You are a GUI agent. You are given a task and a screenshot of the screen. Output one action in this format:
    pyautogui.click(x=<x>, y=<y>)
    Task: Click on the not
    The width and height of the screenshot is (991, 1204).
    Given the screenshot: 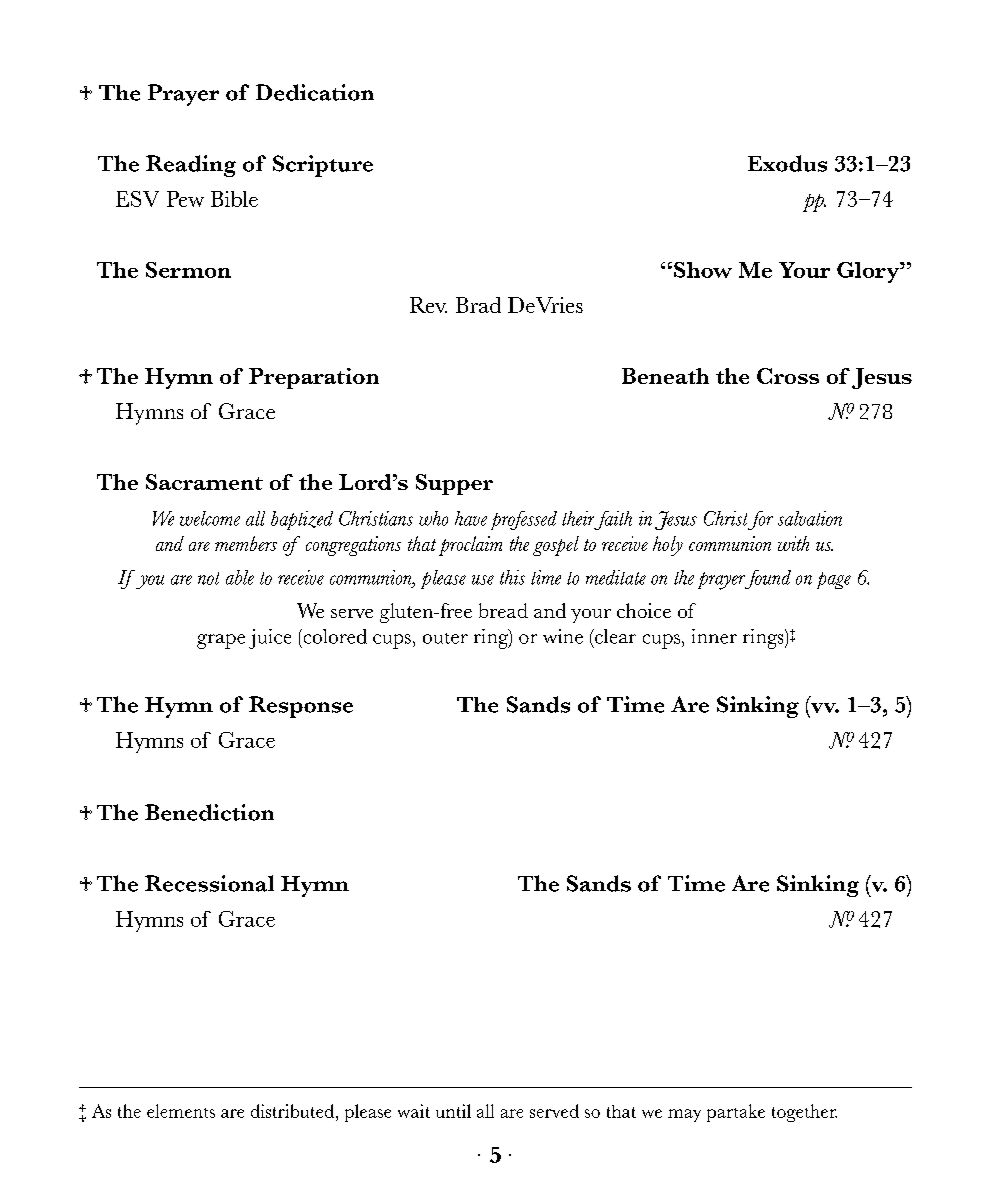 What is the action you would take?
    pyautogui.click(x=208, y=578)
